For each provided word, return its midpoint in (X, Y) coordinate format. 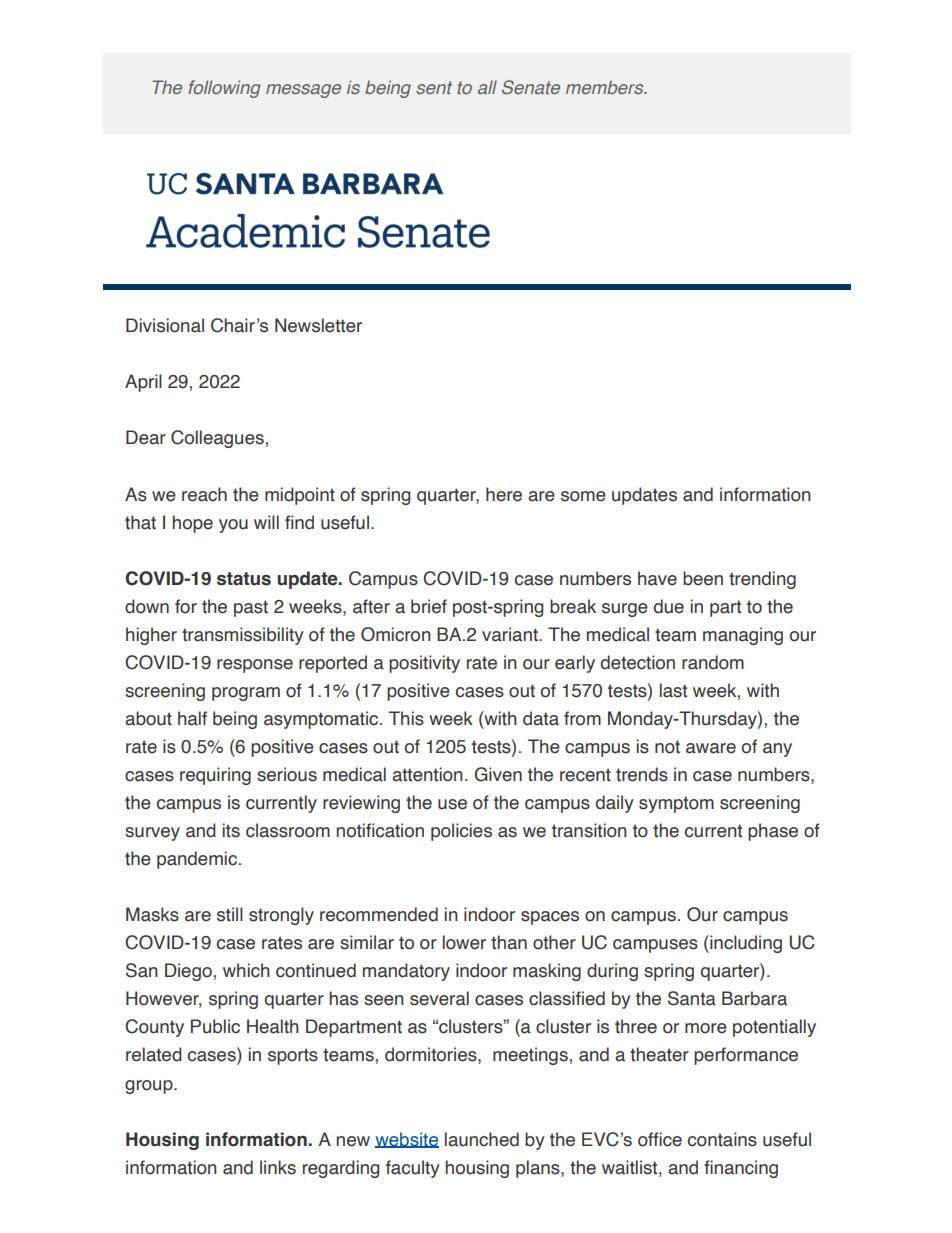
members (606, 87)
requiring (215, 776)
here (504, 494)
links (278, 1167)
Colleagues (217, 439)
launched (482, 1139)
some (583, 496)
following (224, 89)
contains (722, 1139)
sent (434, 87)
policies (461, 832)
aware (711, 748)
